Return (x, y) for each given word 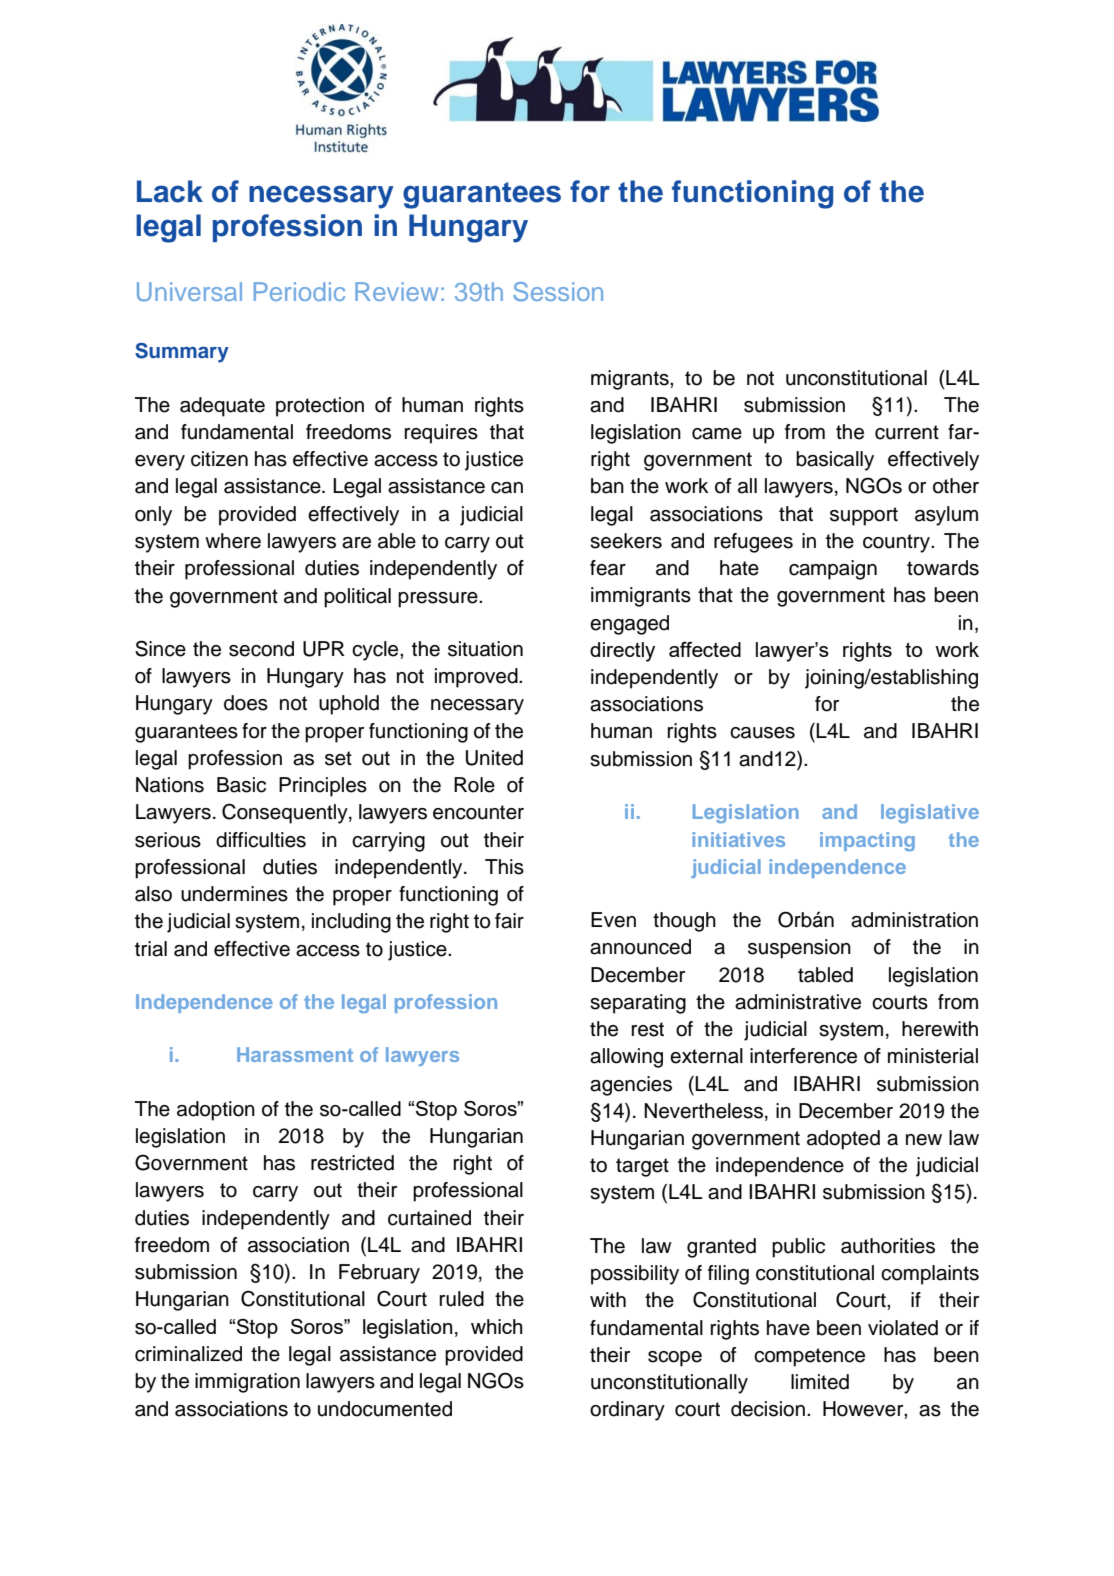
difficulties (261, 840)
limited (820, 1382)
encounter (478, 812)
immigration (247, 1383)
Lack (170, 191)
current (907, 432)
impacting (867, 841)
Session (558, 291)
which (497, 1326)
